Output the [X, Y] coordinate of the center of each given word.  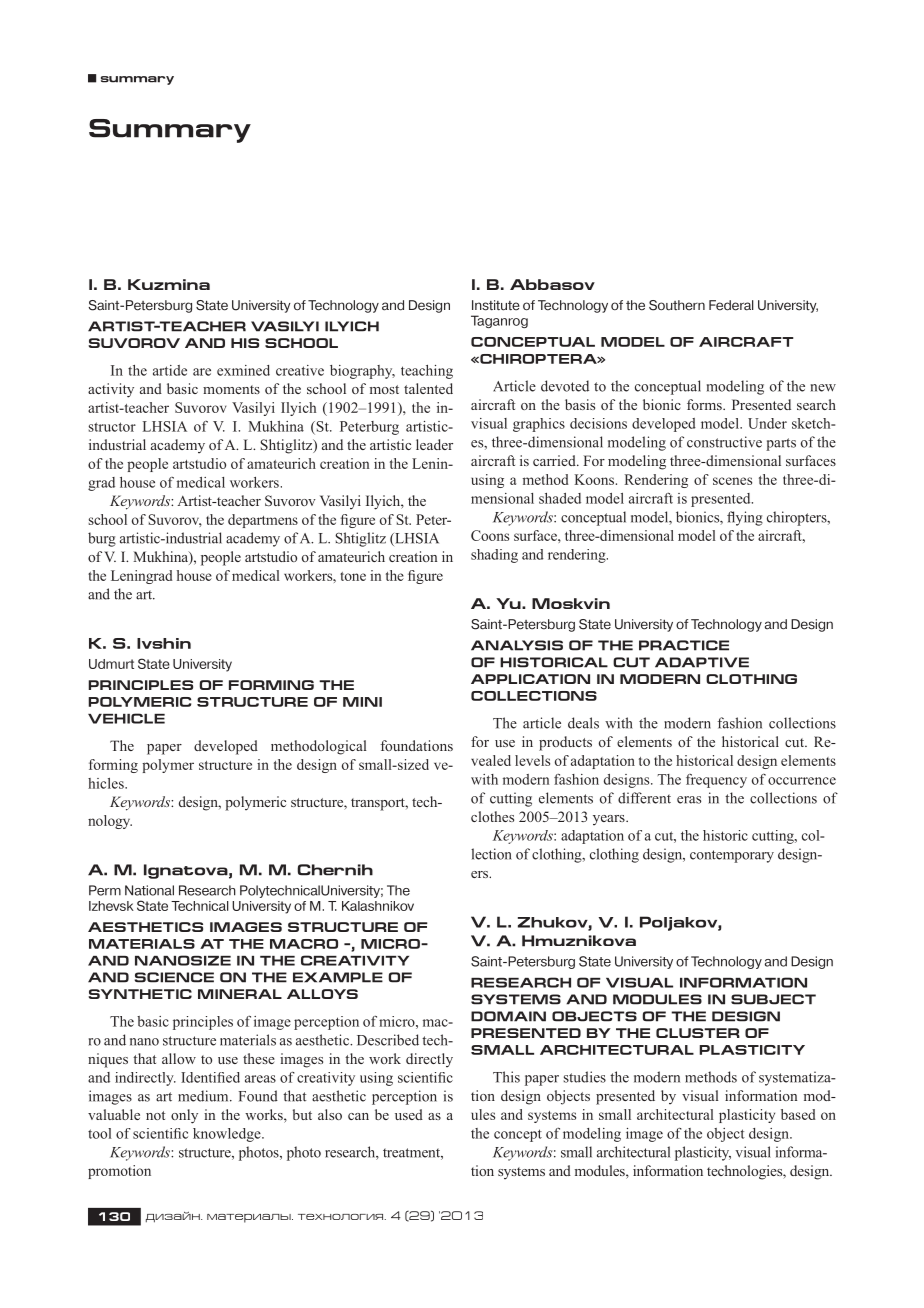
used [409, 1114]
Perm [105, 890]
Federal [731, 305]
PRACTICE [684, 645]
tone [353, 576]
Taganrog [499, 321]
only [184, 1116]
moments [231, 389]
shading [494, 556]
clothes [492, 816]
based [798, 1114]
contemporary [732, 856]
